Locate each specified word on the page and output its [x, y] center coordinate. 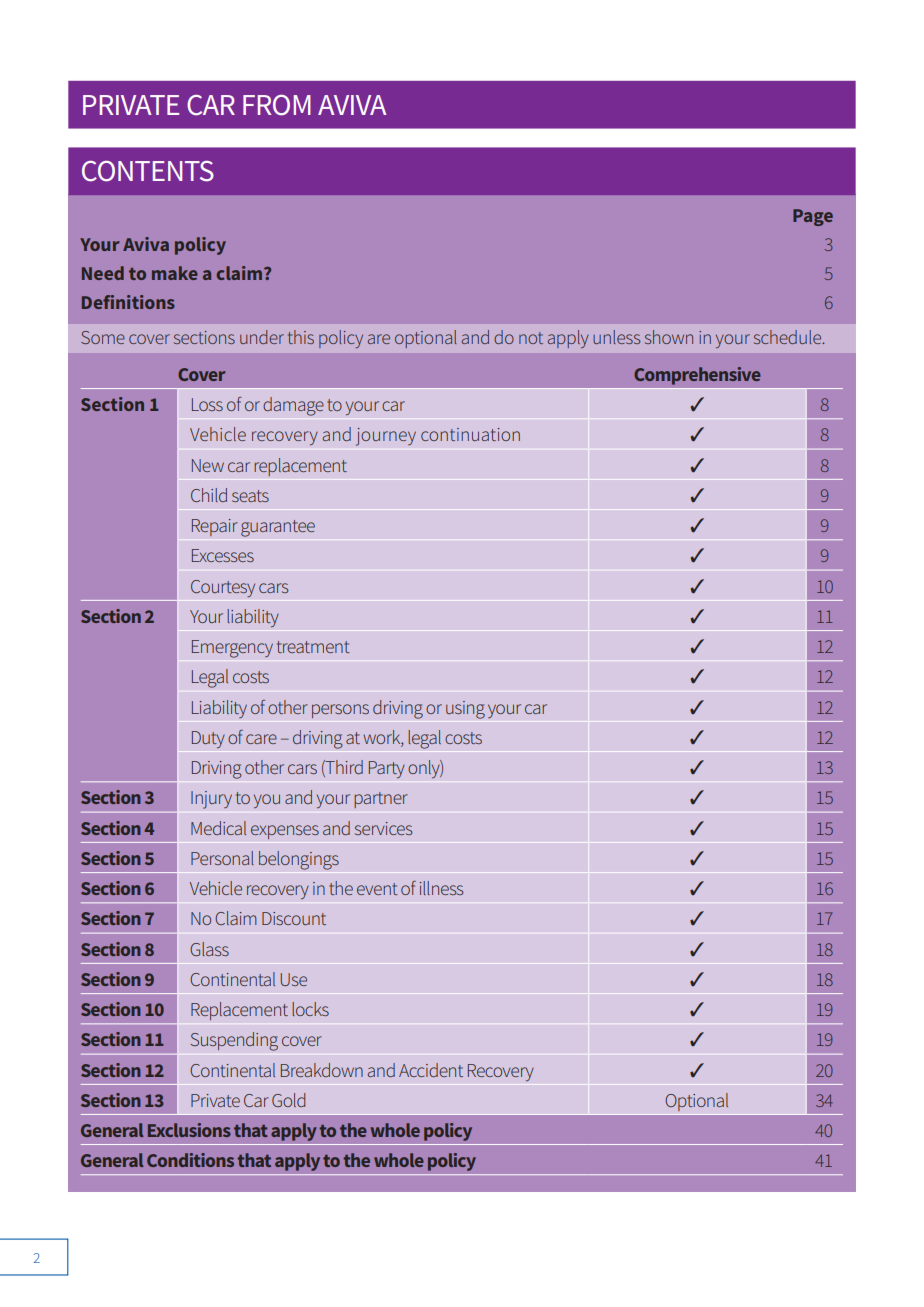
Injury [211, 800]
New [208, 465]
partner [381, 800]
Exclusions [189, 1130]
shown [669, 337]
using [465, 710]
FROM [277, 105]
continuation [470, 434]
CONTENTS [148, 171]
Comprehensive [697, 376]
